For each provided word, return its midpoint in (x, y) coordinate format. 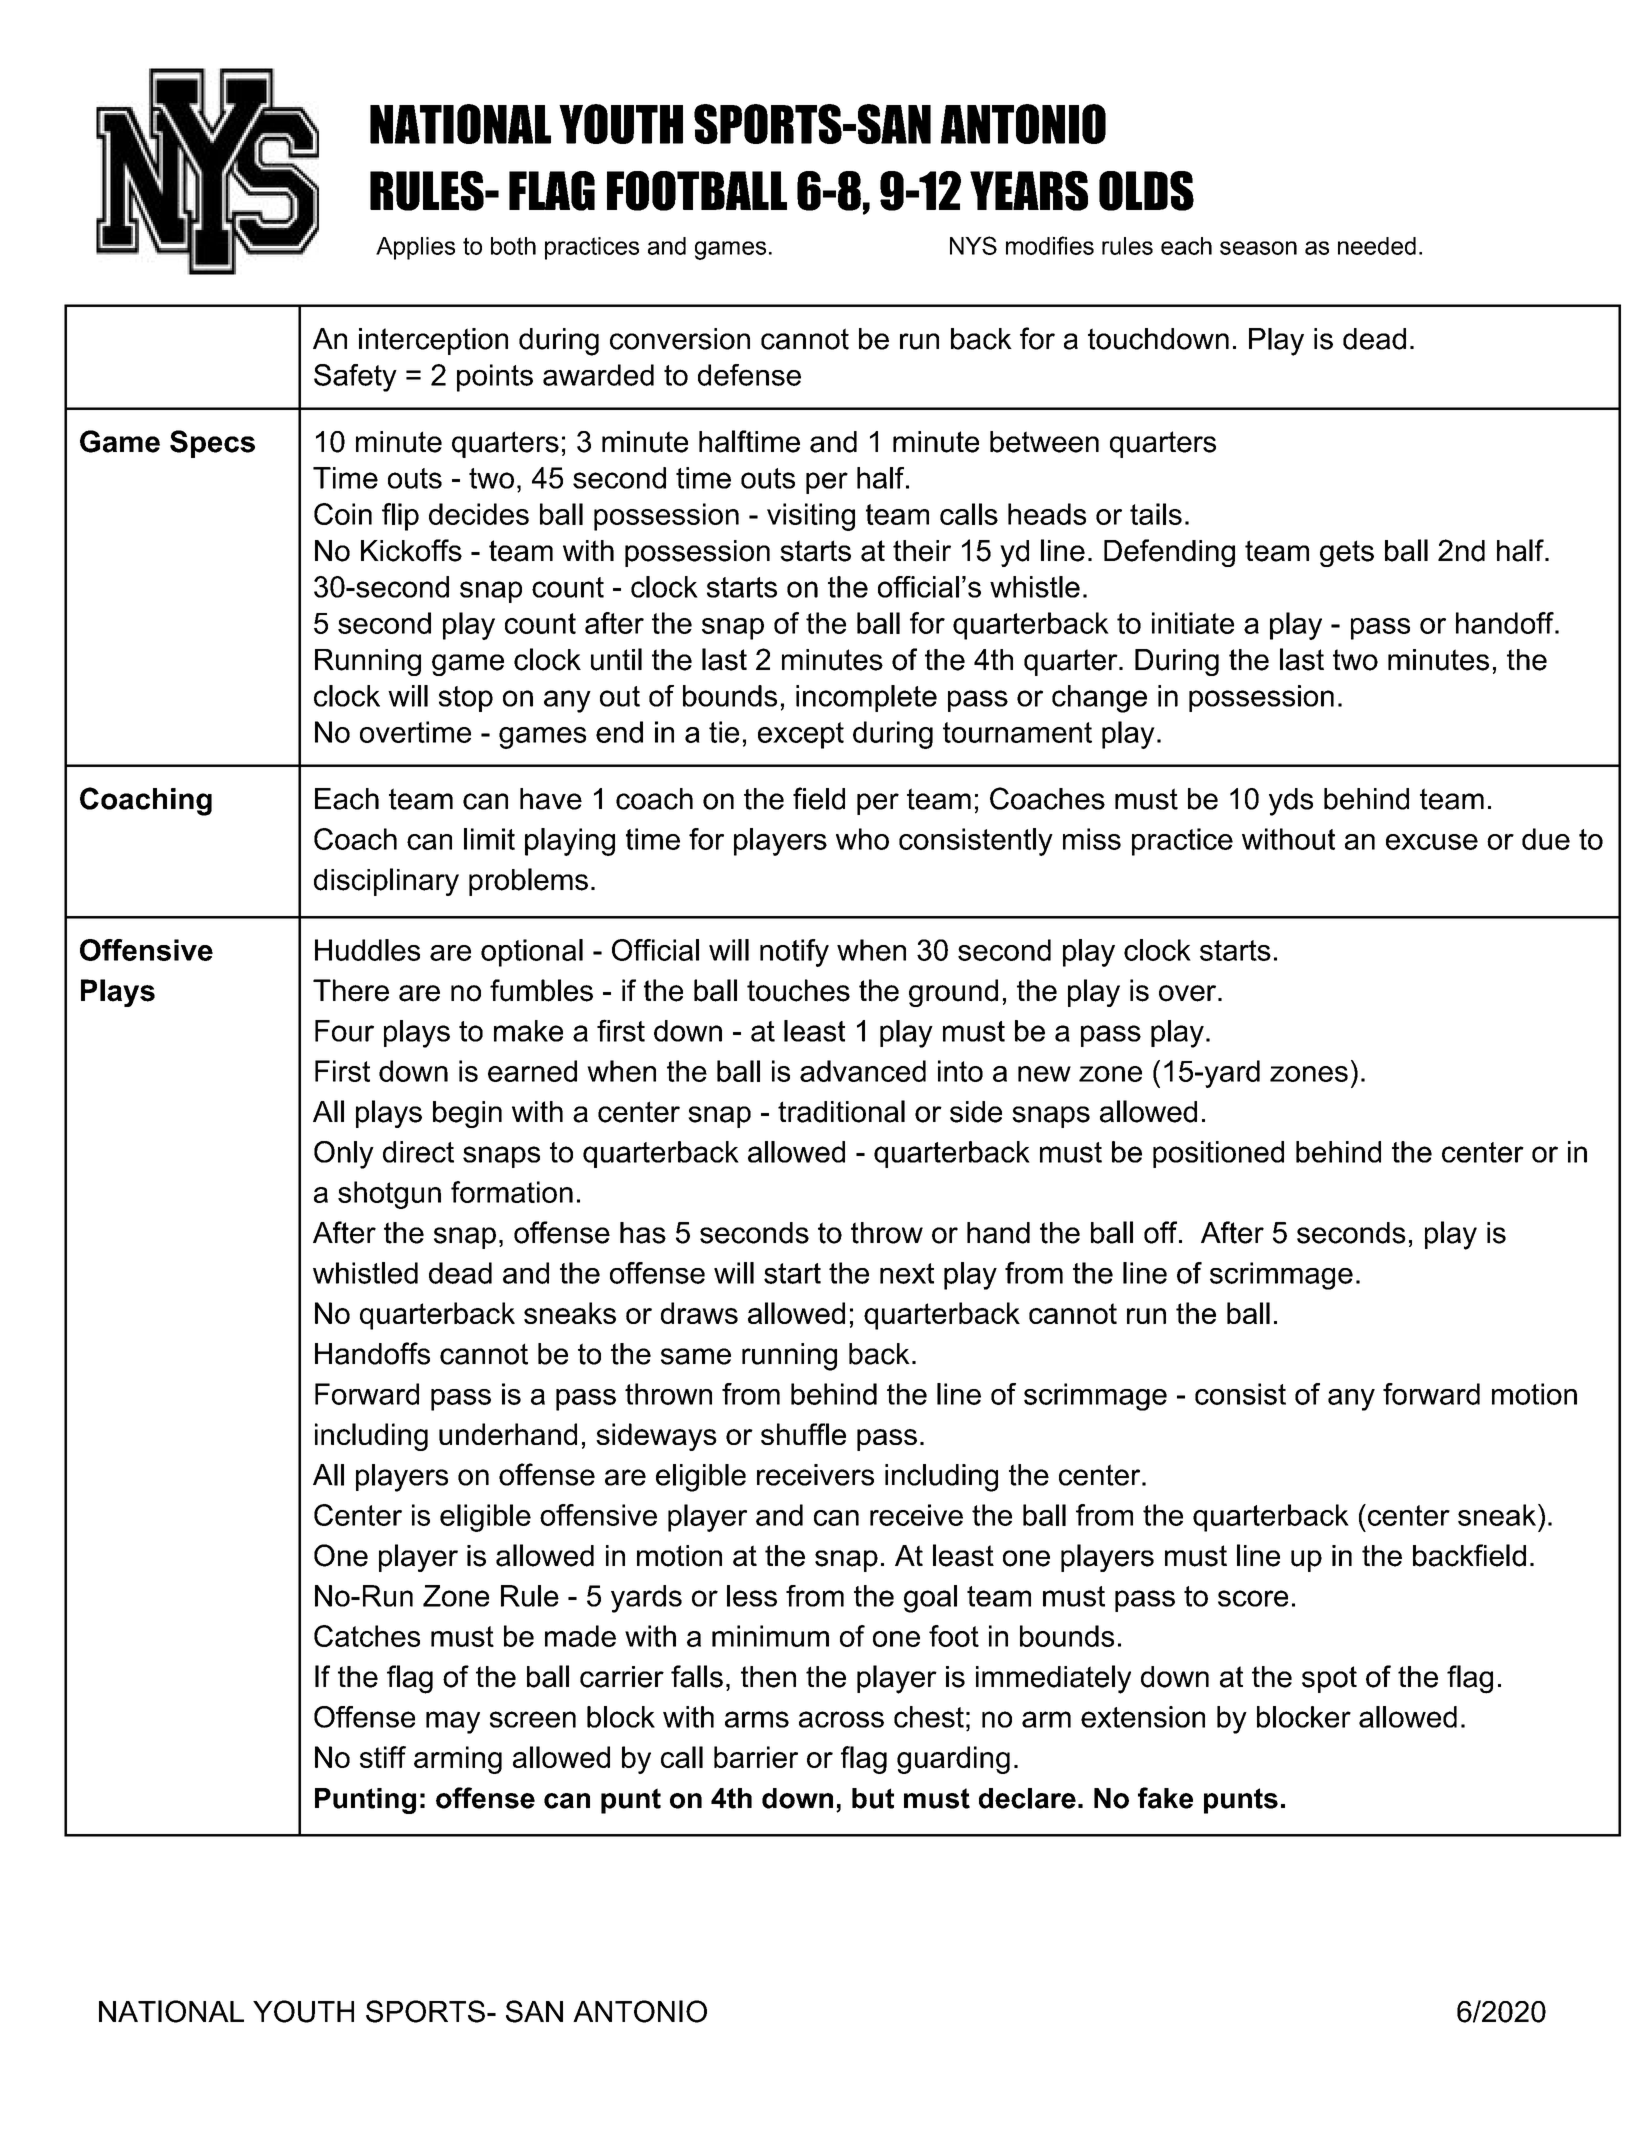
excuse (1432, 842)
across (841, 1719)
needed (1377, 246)
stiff (383, 1757)
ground (953, 993)
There (351, 990)
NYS (973, 245)
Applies (415, 248)
